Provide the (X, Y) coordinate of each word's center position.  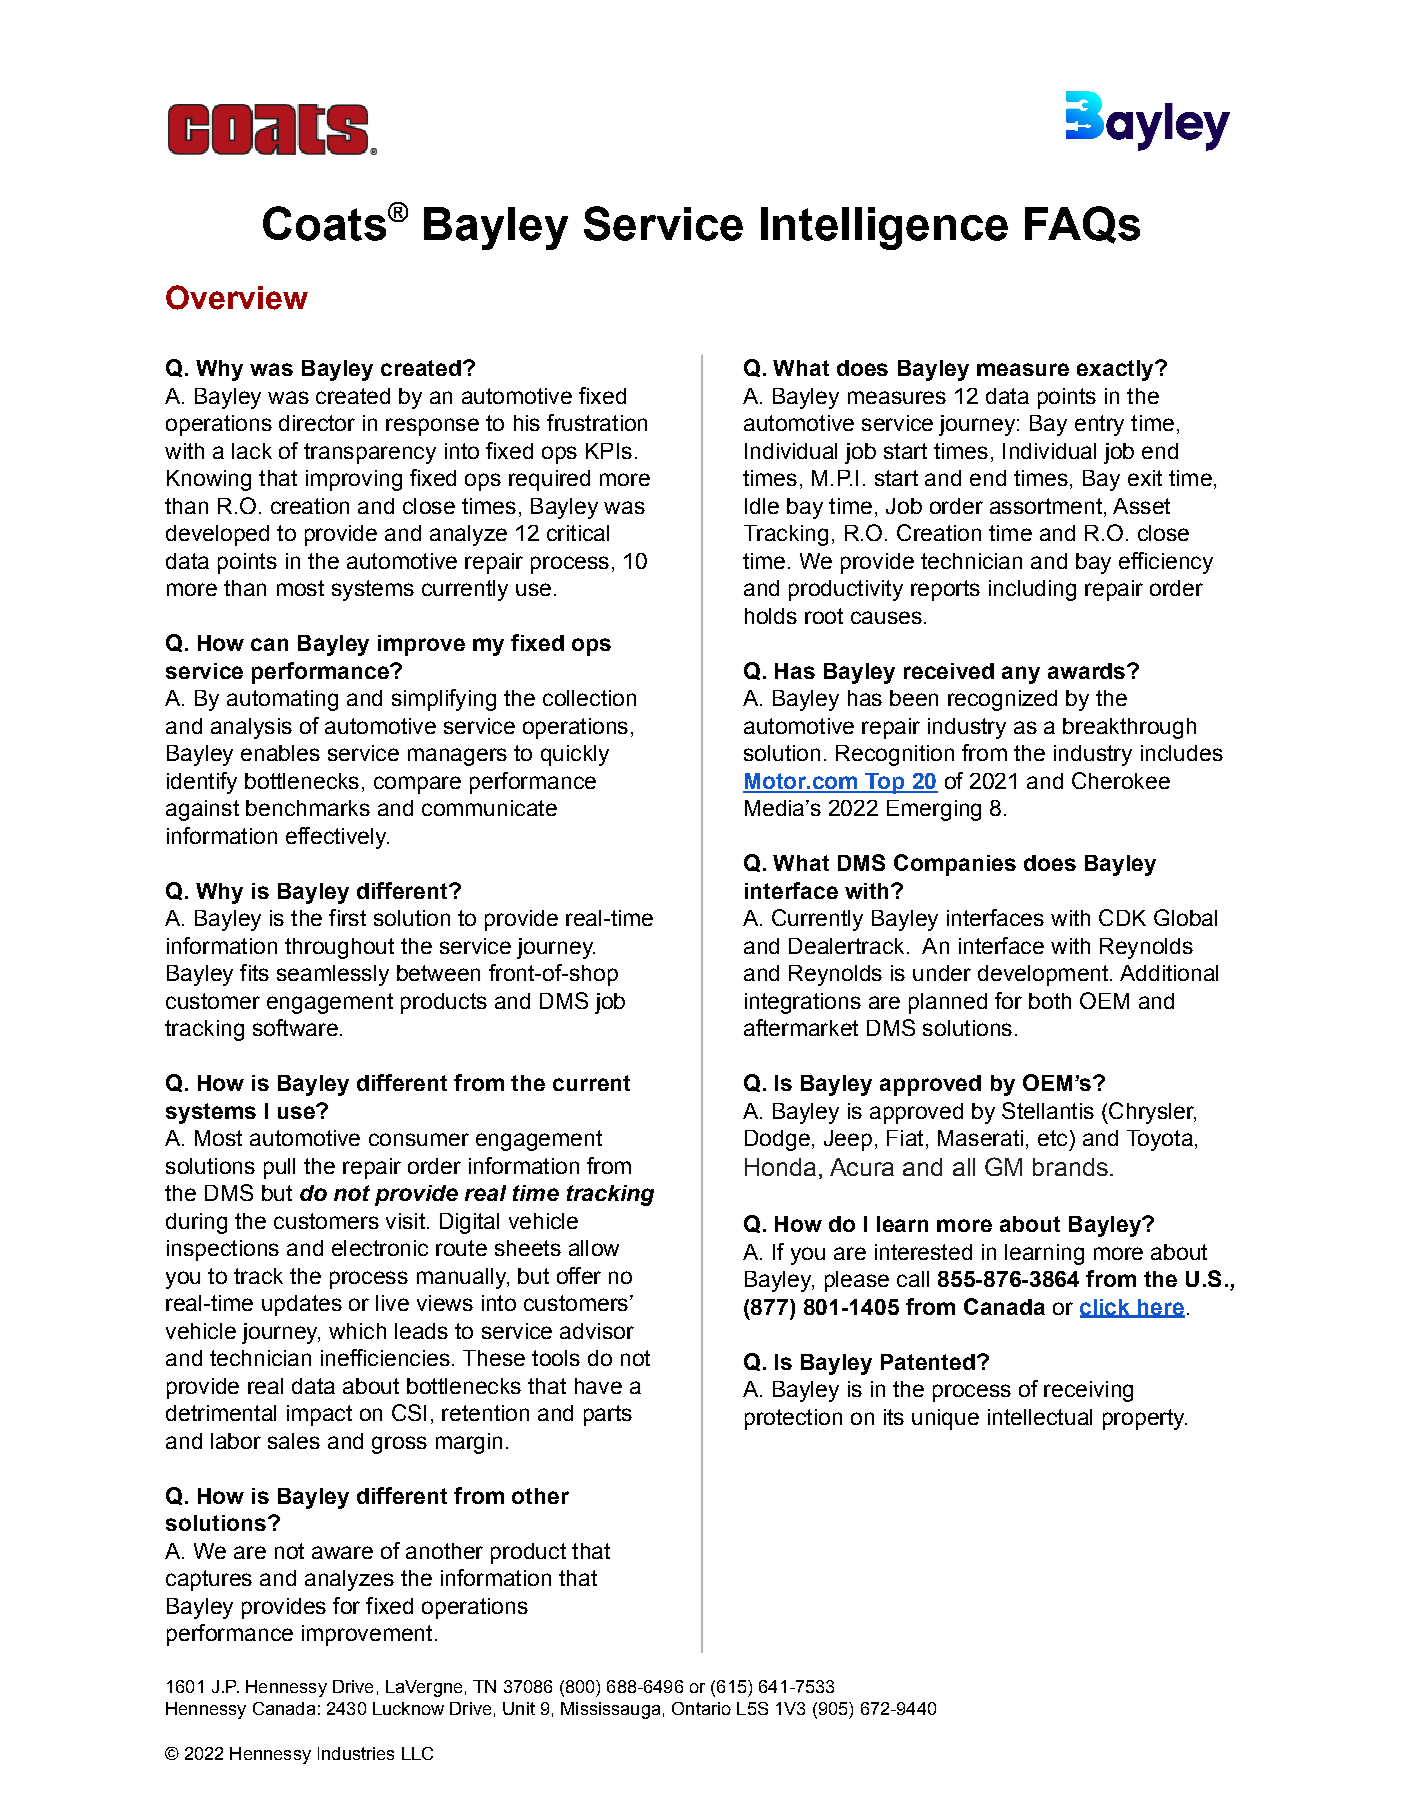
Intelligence (884, 228)
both (1050, 1001)
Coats (324, 223)
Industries (356, 1753)
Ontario (701, 1708)
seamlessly (333, 975)
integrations (803, 1003)
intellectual (1040, 1417)
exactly (1116, 370)
